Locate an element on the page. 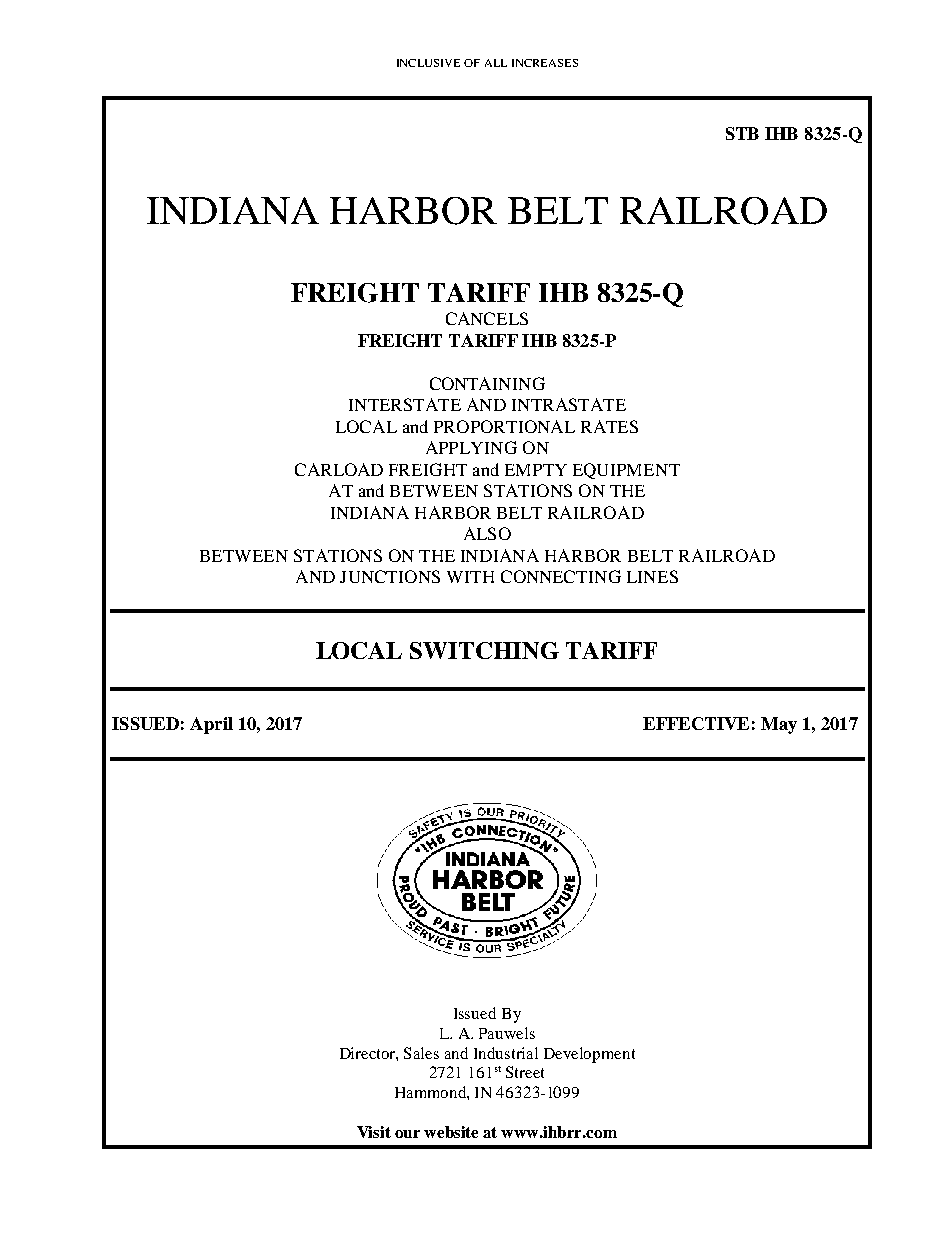 This document has height=1233, width=952. EQUIPMENT is located at coordinates (626, 471).
